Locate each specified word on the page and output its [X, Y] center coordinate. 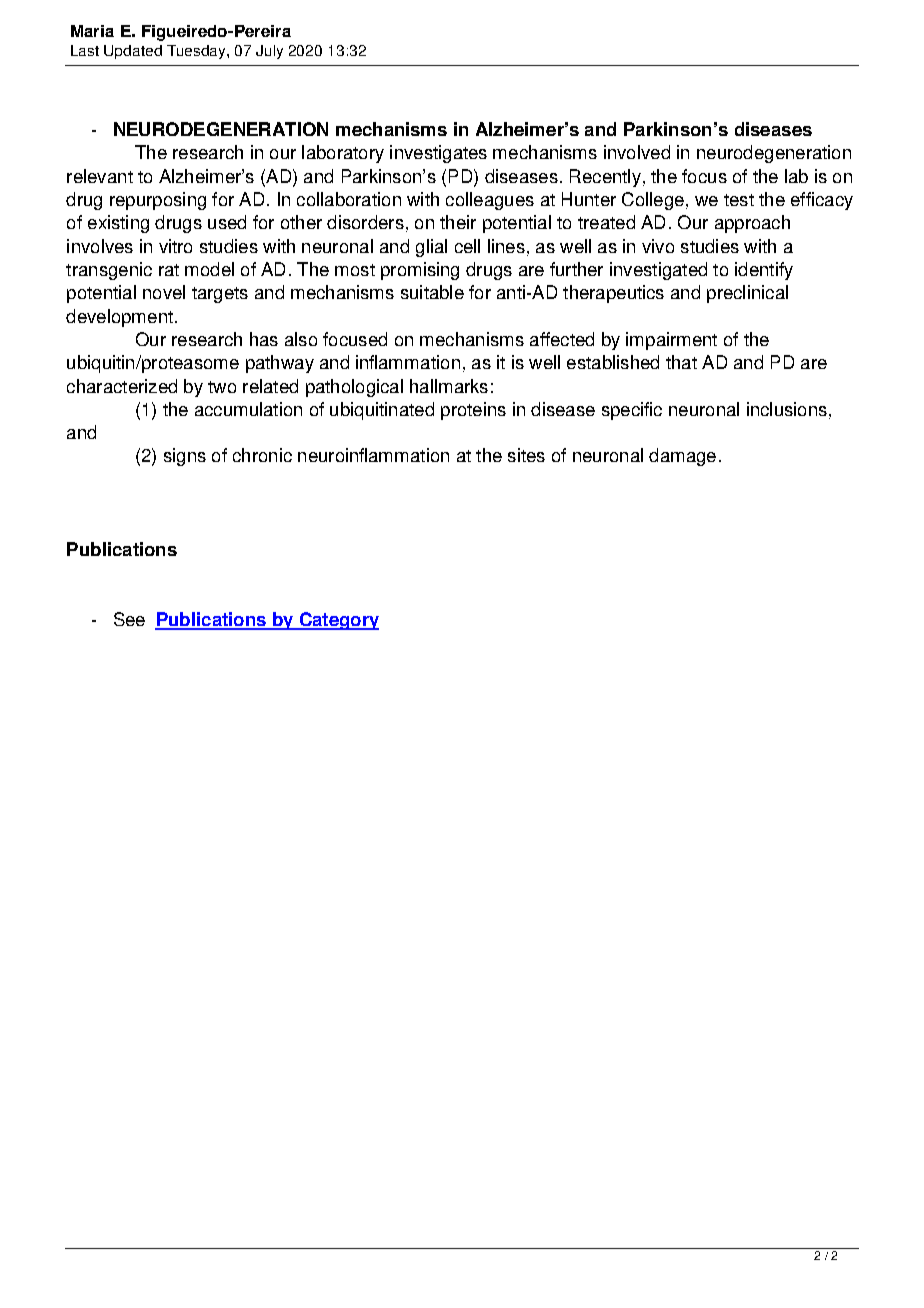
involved [637, 152]
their [458, 222]
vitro [175, 246]
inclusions [787, 409]
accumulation [248, 409]
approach [752, 224]
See [129, 619]
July [269, 52]
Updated [133, 52]
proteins [473, 411]
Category [338, 621]
